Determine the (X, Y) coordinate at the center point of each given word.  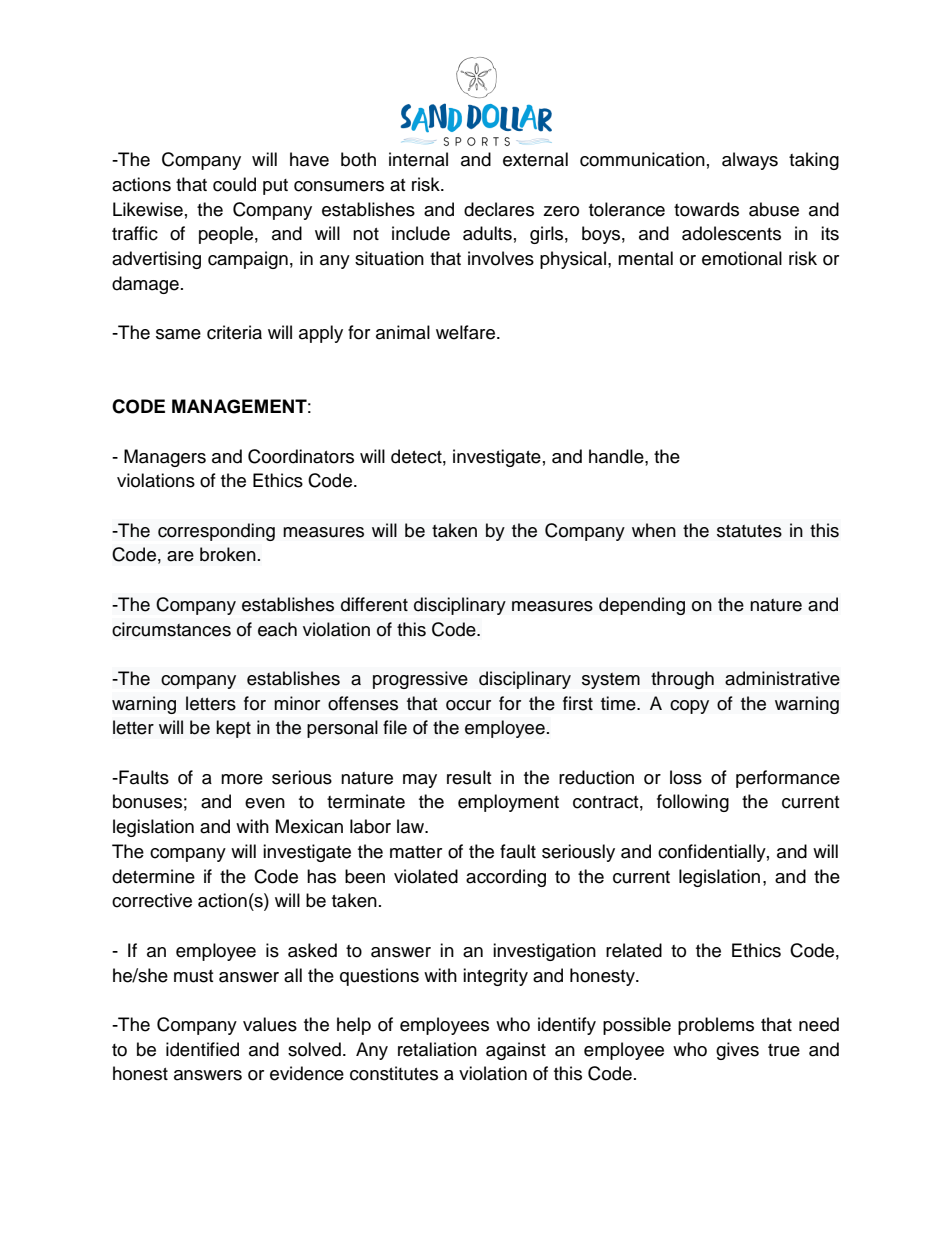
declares (499, 209)
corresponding (216, 532)
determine (153, 876)
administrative (782, 678)
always (750, 161)
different (374, 604)
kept (233, 729)
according (506, 878)
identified (202, 1049)
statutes (749, 531)
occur (468, 705)
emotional (742, 258)
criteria (234, 332)
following (693, 803)
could (234, 184)
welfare (465, 332)
